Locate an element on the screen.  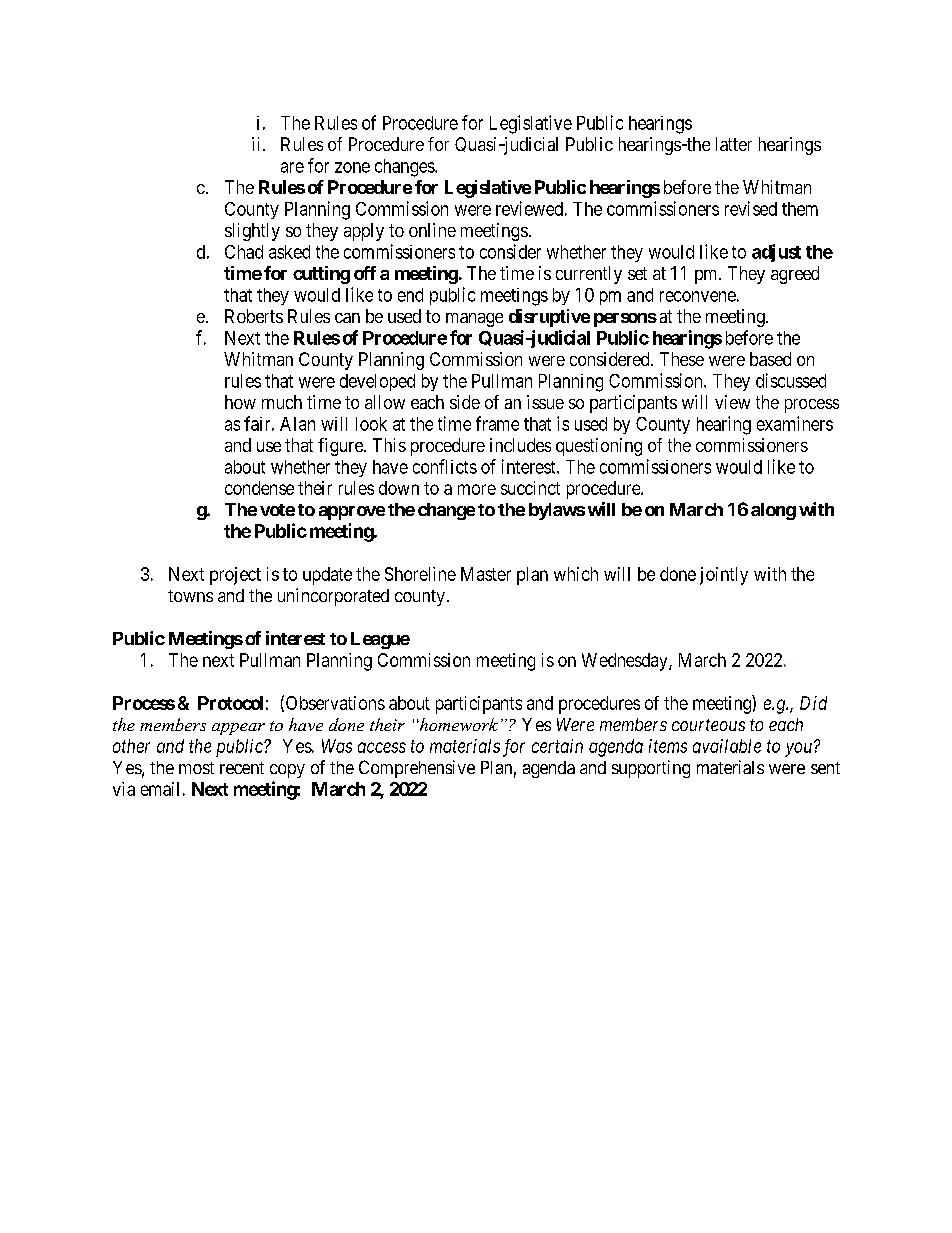
most is located at coordinates (196, 768).
